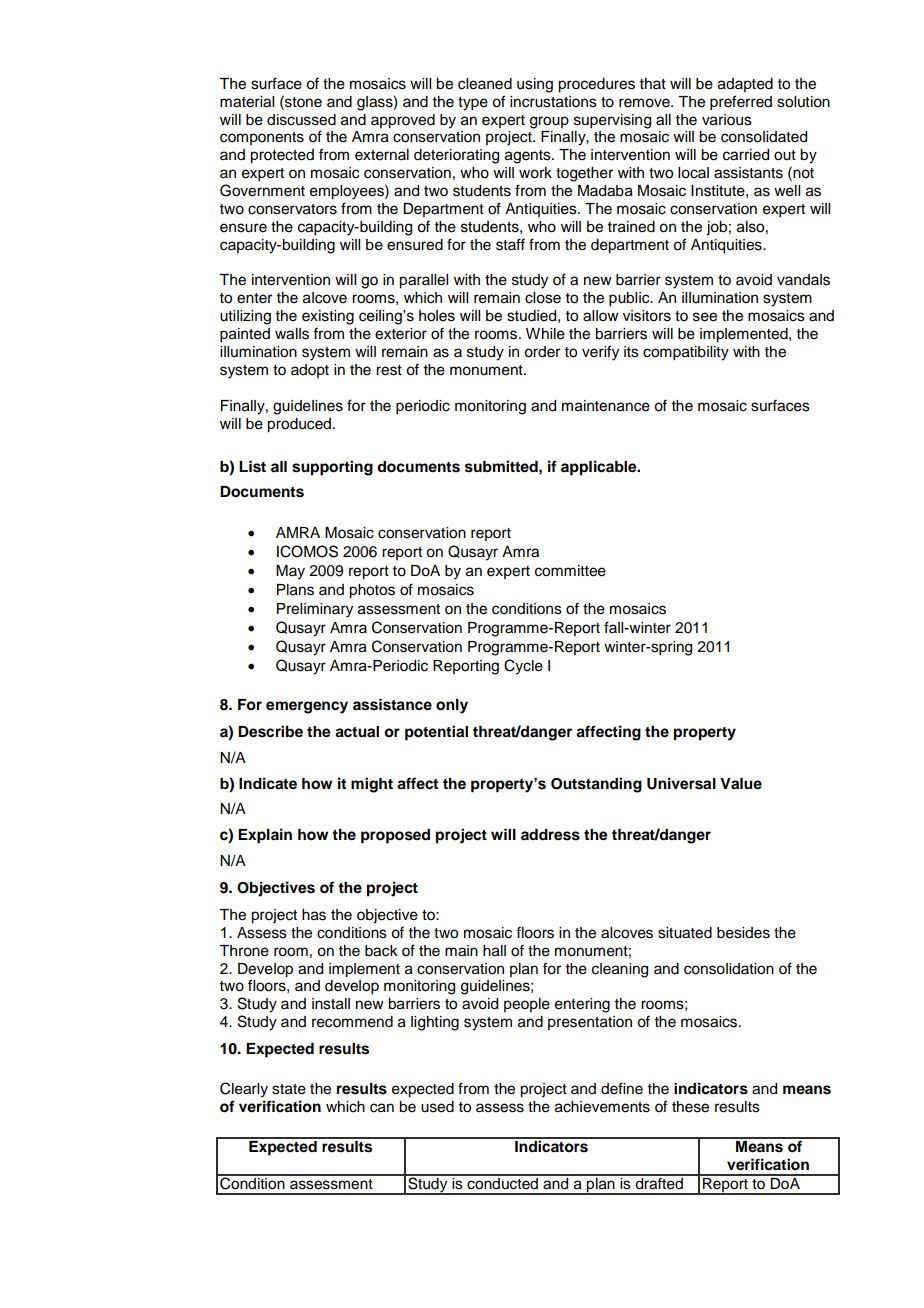  What do you see at coordinates (301, 120) in the document?
I see `discussed` at bounding box center [301, 120].
